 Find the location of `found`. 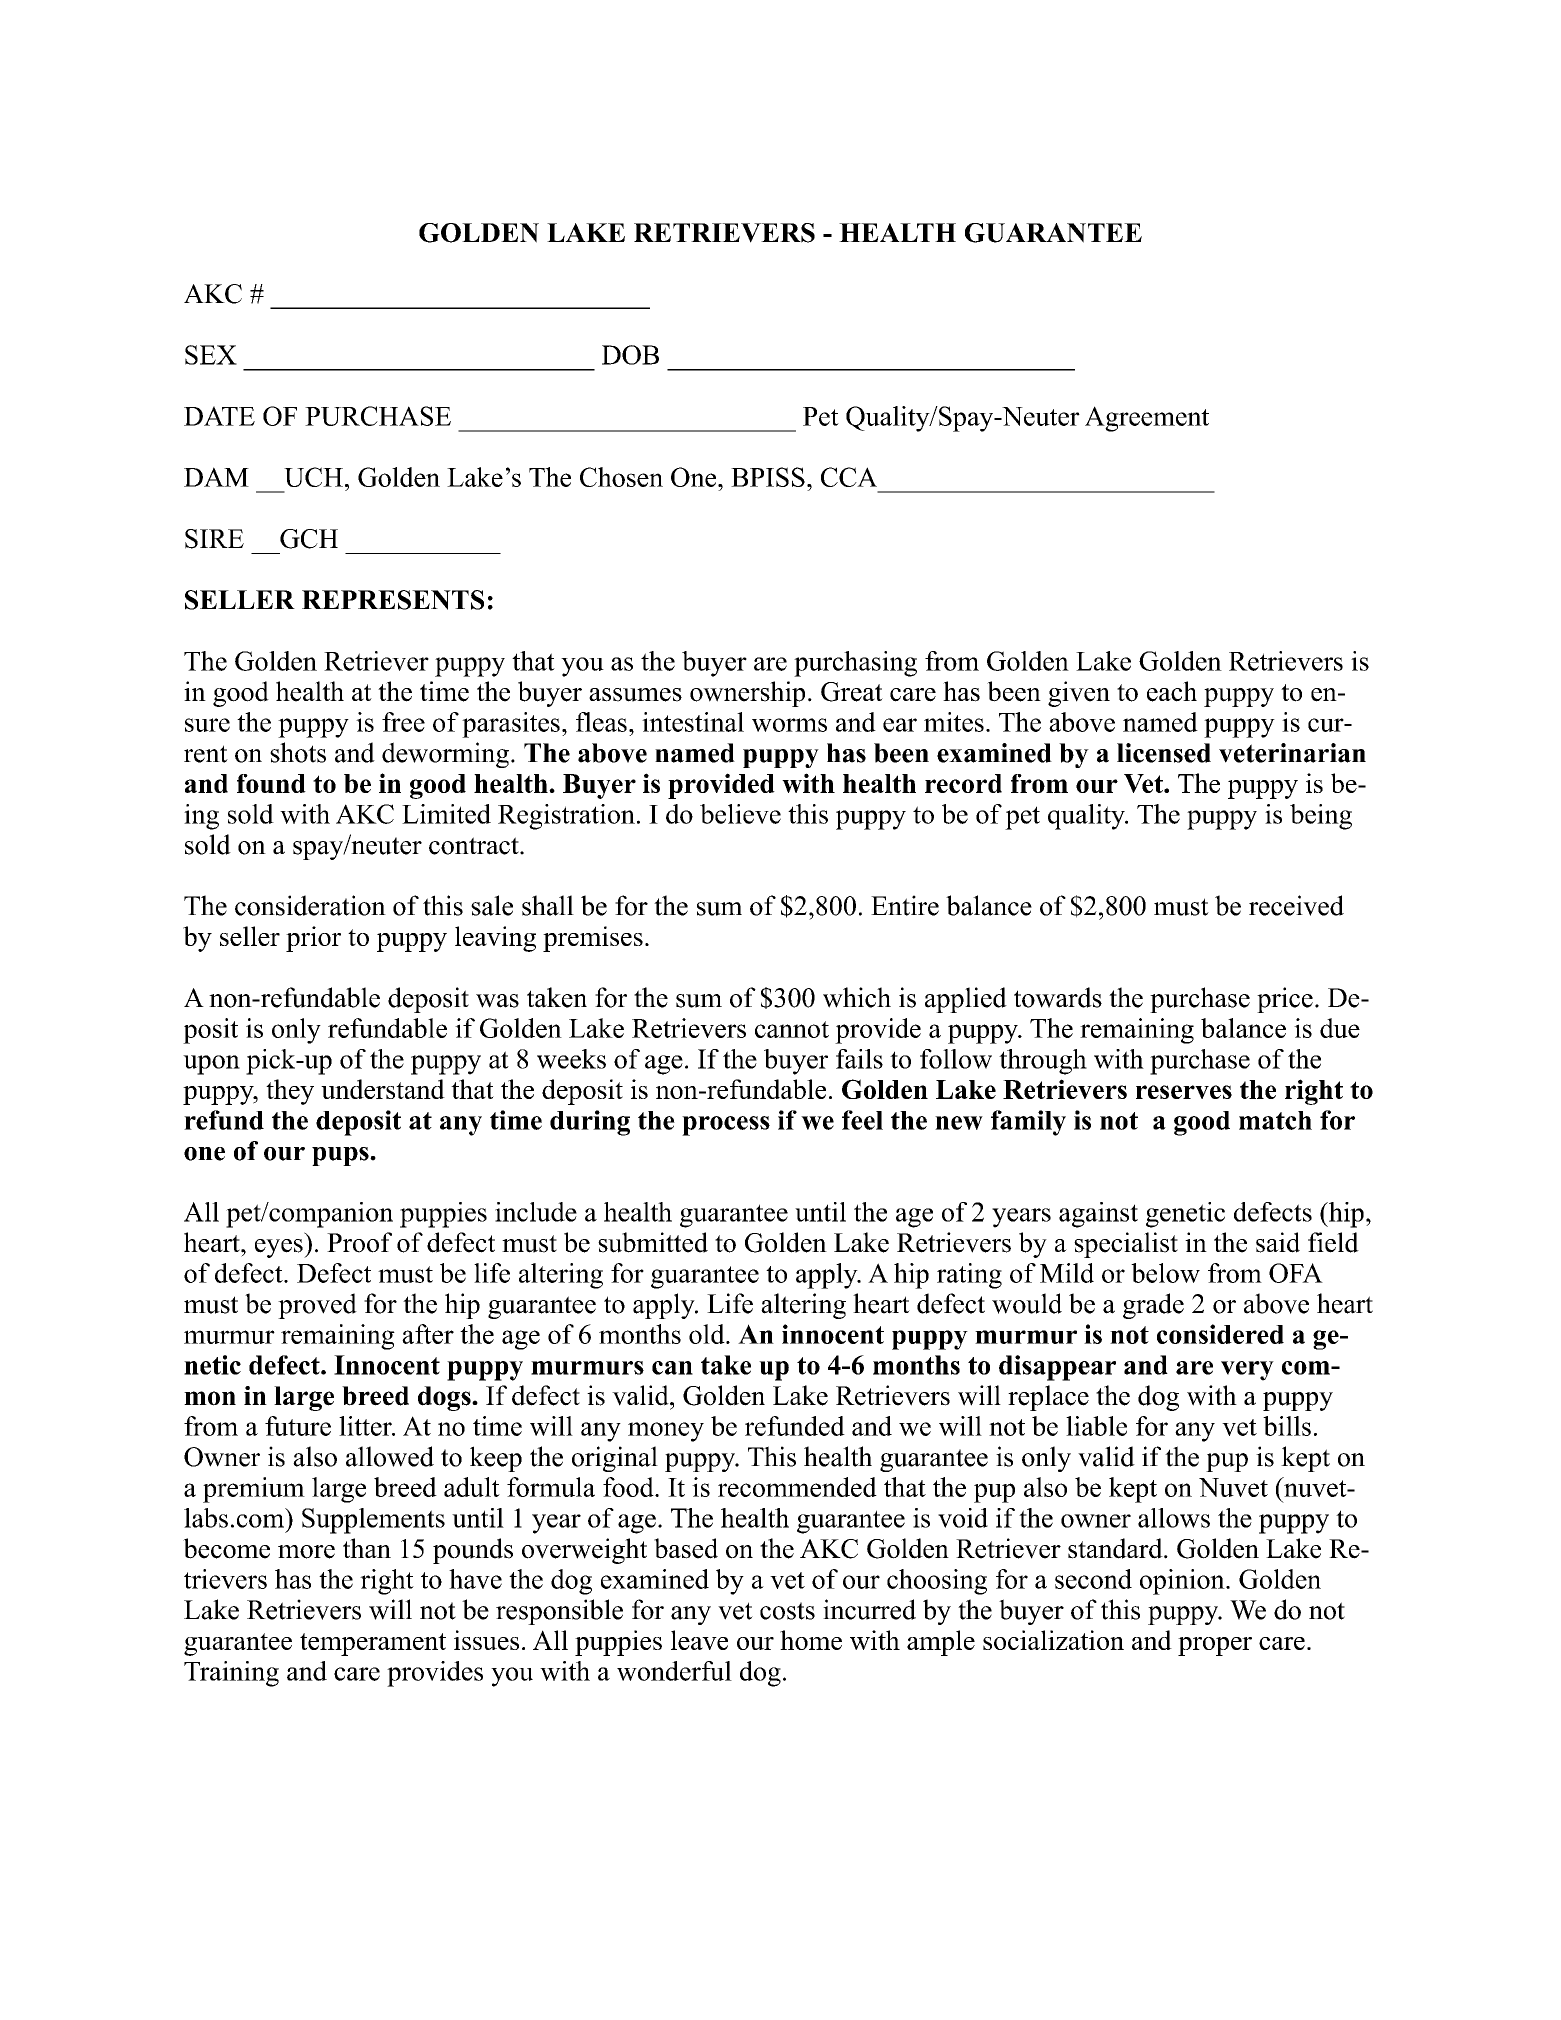

found is located at coordinates (271, 783).
